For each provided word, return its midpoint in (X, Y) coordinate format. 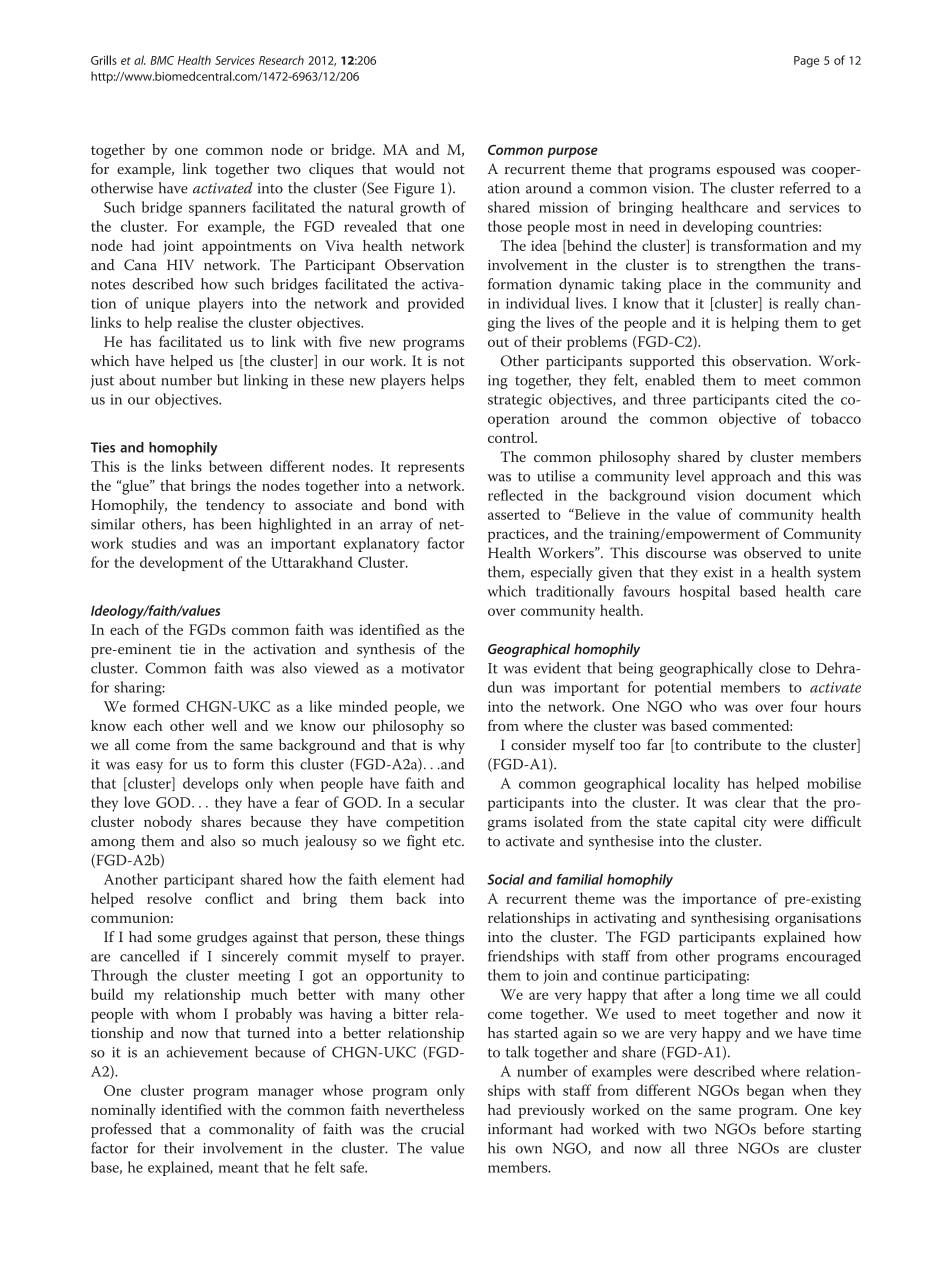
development (181, 563)
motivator (433, 668)
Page (806, 62)
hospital (705, 592)
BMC (162, 60)
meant (239, 1168)
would (415, 168)
